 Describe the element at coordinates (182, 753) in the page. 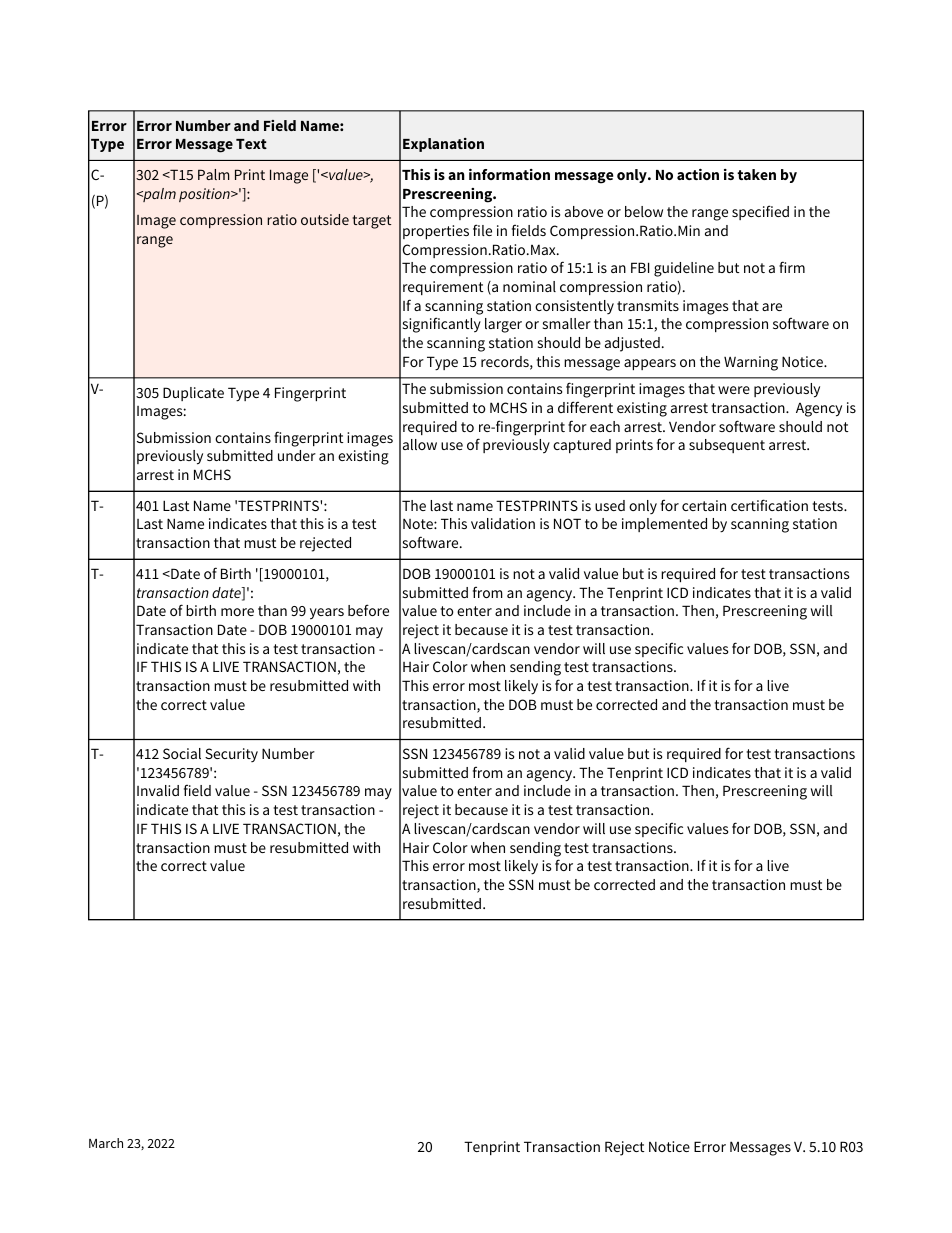

I see `Social` at that location.
